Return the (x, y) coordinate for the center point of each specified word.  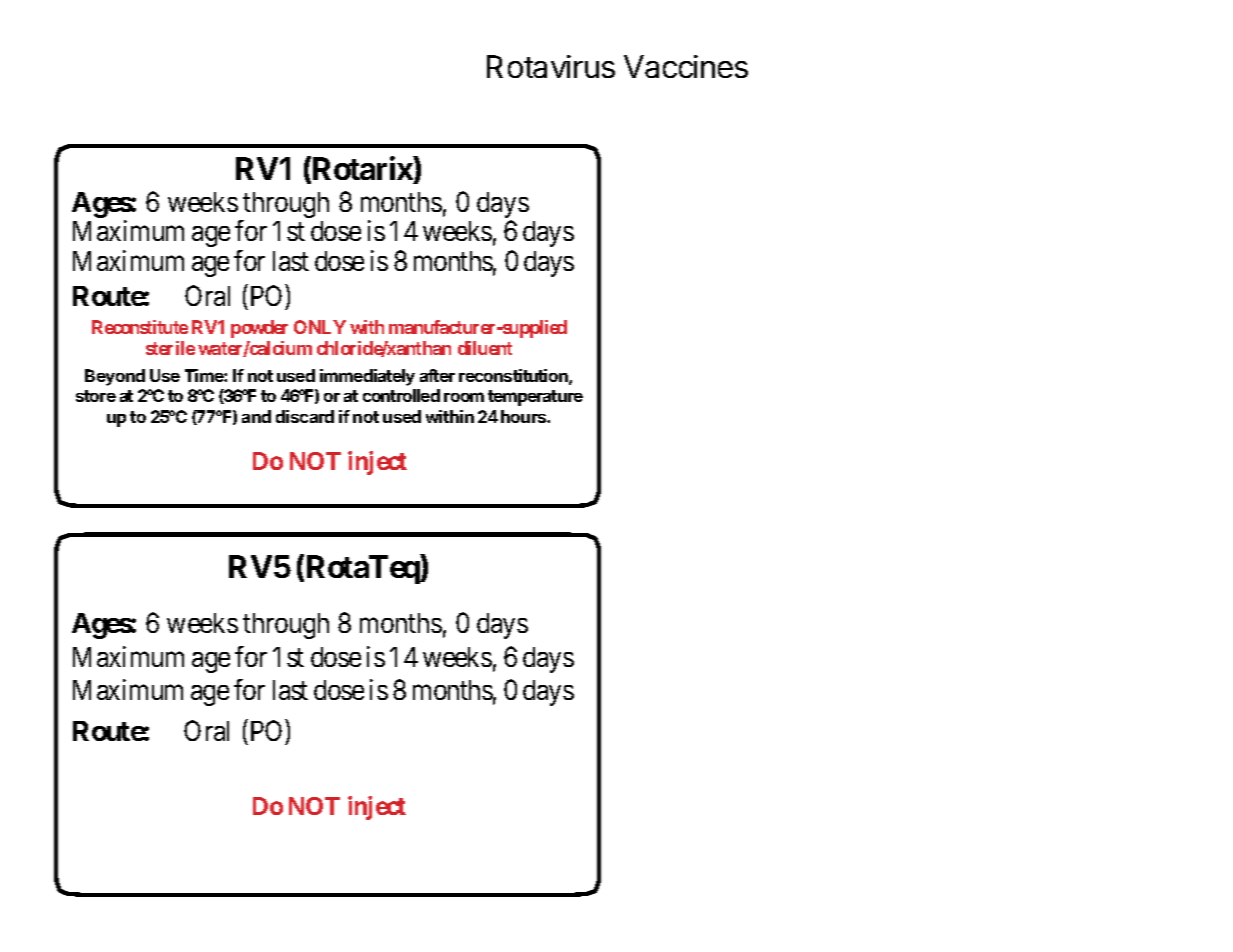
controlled (401, 395)
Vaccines (686, 66)
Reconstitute (140, 327)
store (96, 396)
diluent (485, 348)
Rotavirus (551, 66)
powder (259, 329)
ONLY (320, 327)
